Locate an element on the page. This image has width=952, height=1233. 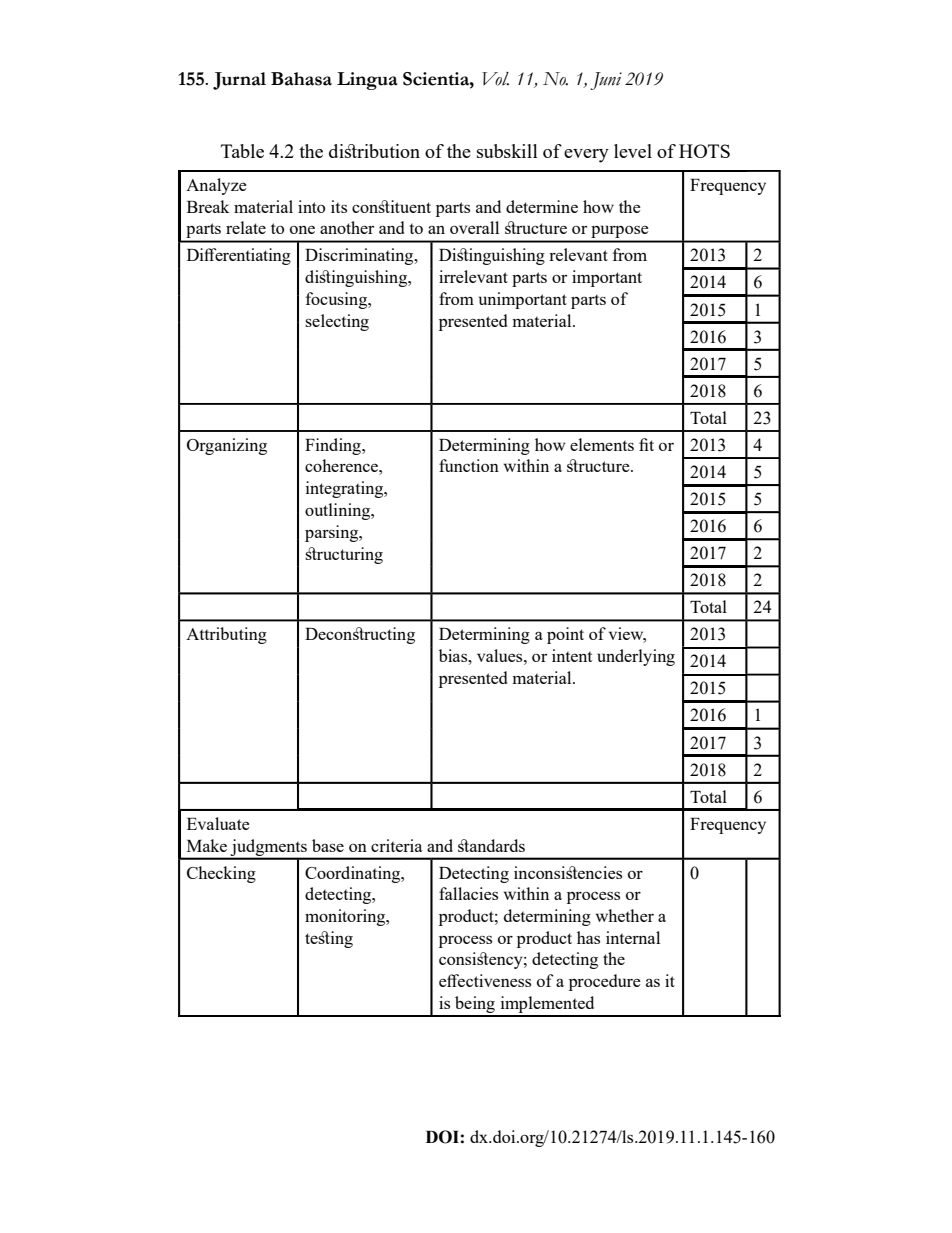
Checking is located at coordinates (221, 874).
